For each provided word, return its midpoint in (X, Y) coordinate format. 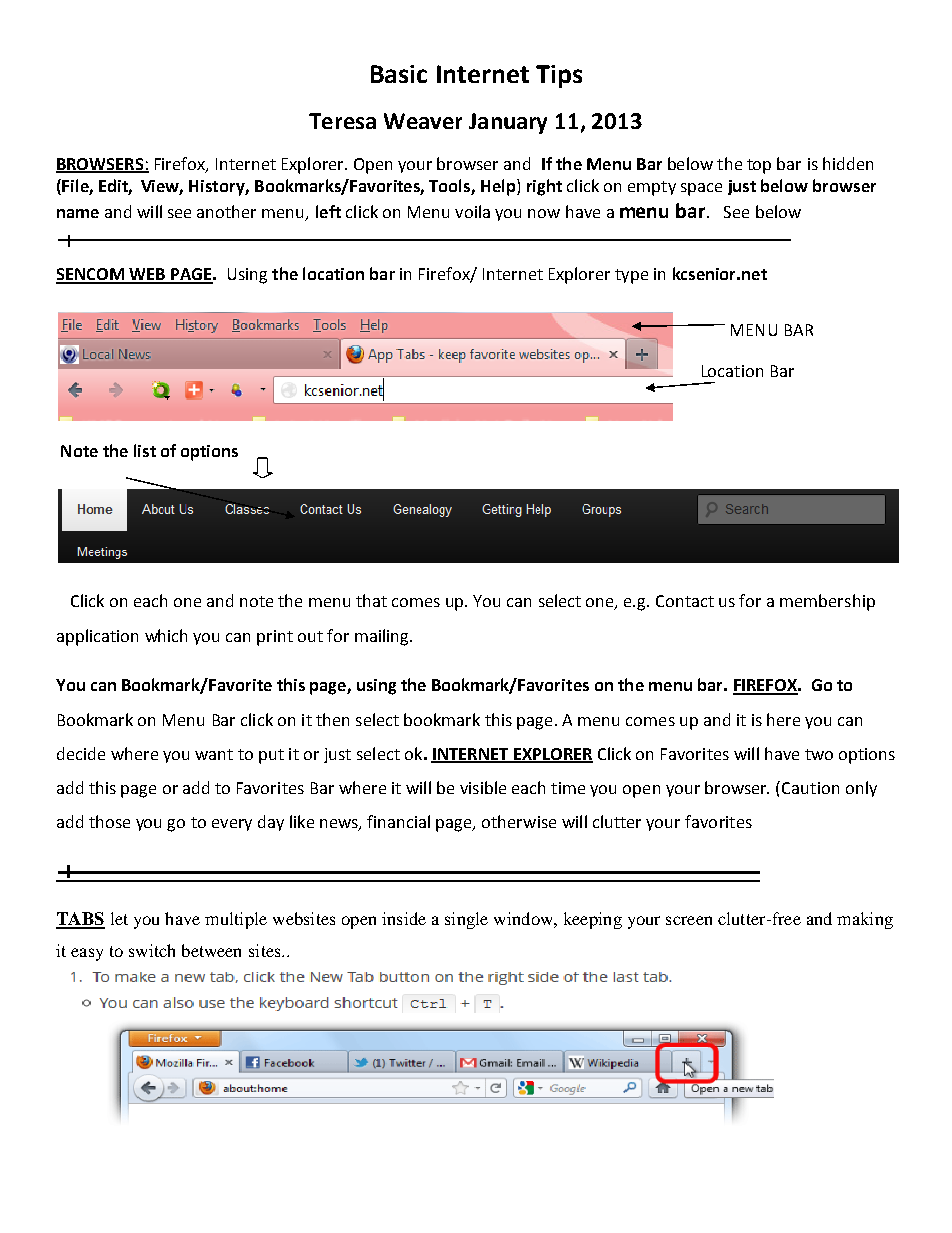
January (508, 123)
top (759, 166)
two (819, 754)
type (631, 276)
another (226, 211)
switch (152, 950)
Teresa (342, 121)
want (214, 754)
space (701, 189)
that (371, 600)
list (145, 450)
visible (483, 787)
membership (827, 602)
